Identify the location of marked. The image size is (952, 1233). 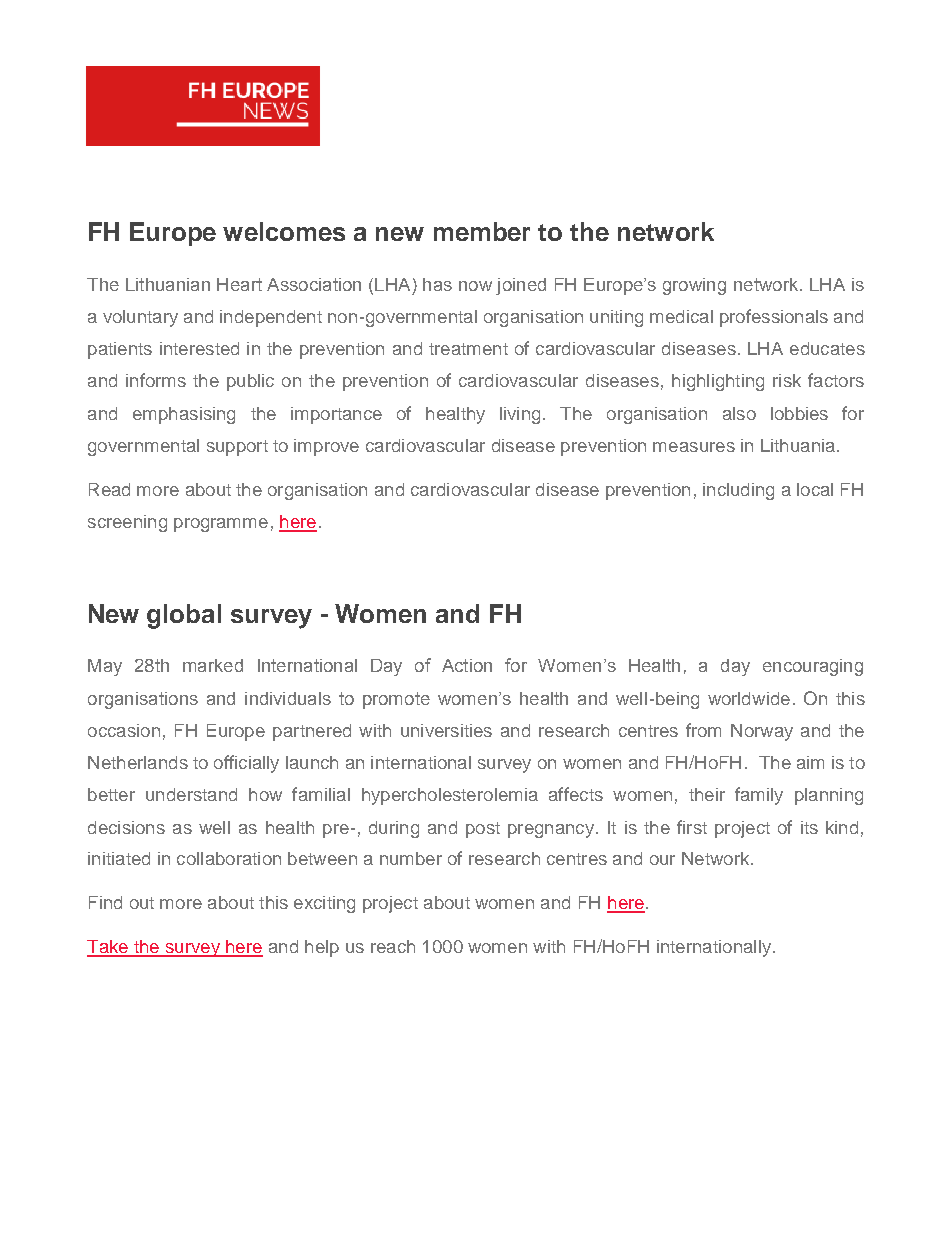
(213, 665).
